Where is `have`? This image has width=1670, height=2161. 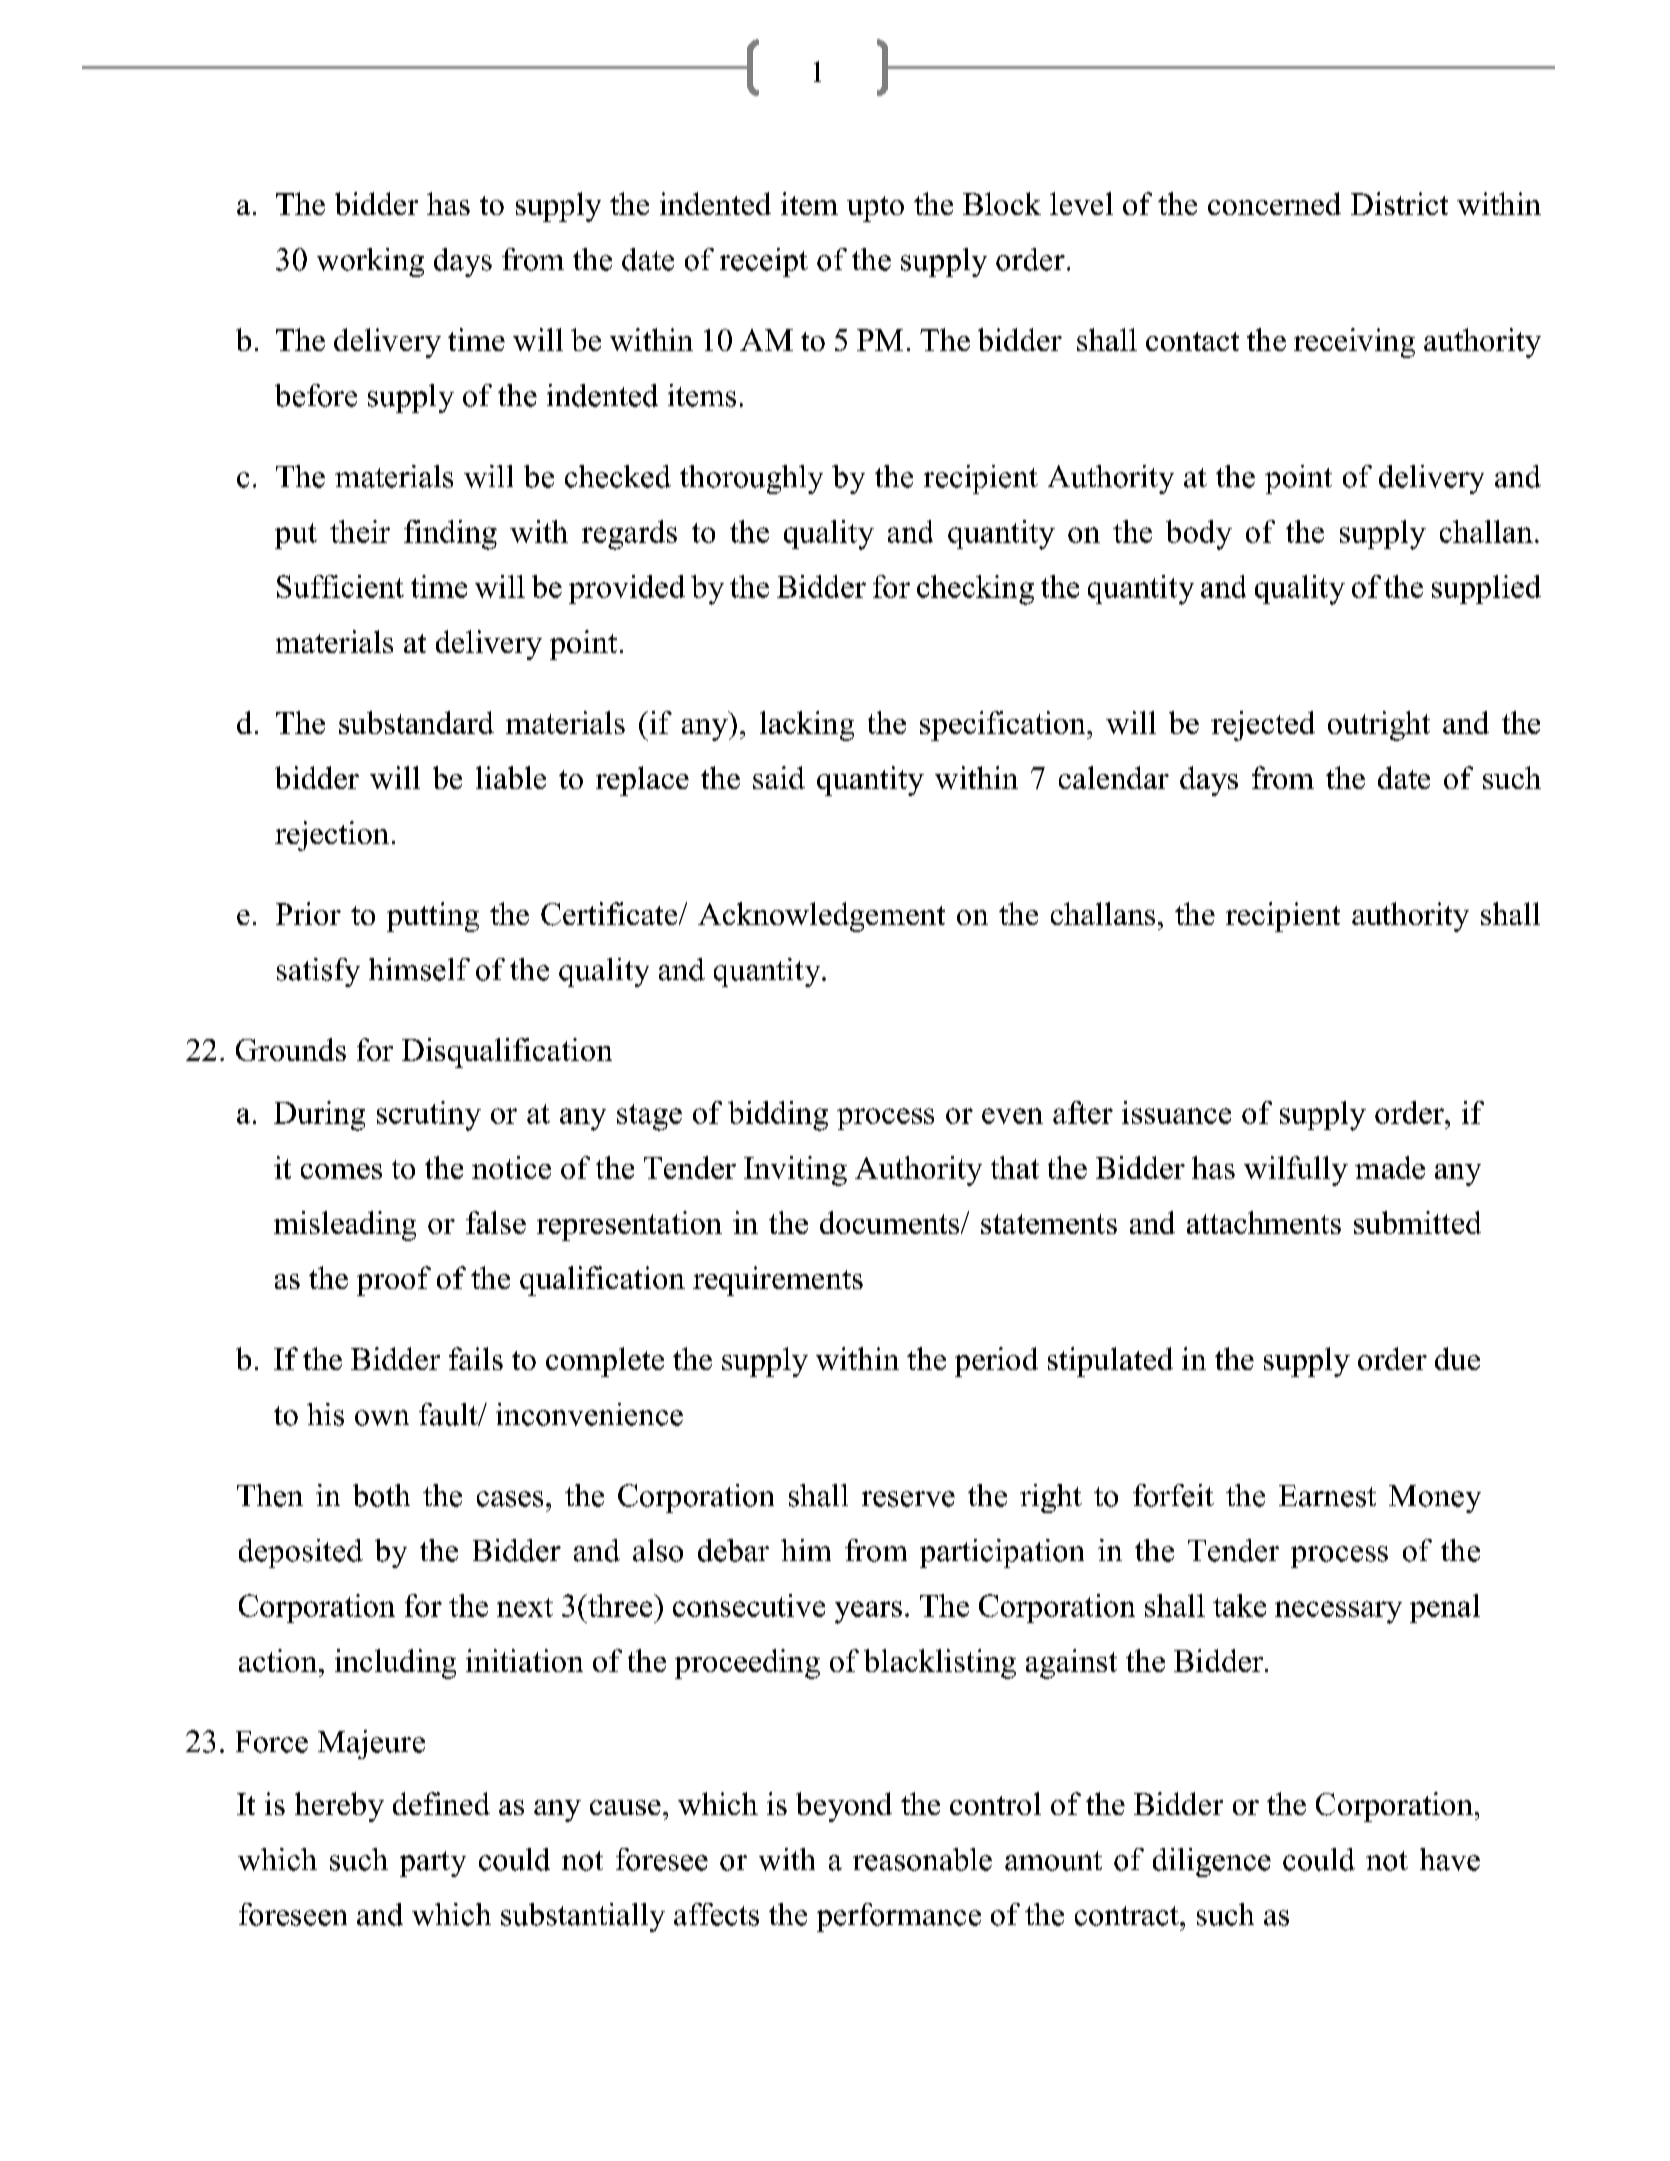
have is located at coordinates (1450, 1859).
